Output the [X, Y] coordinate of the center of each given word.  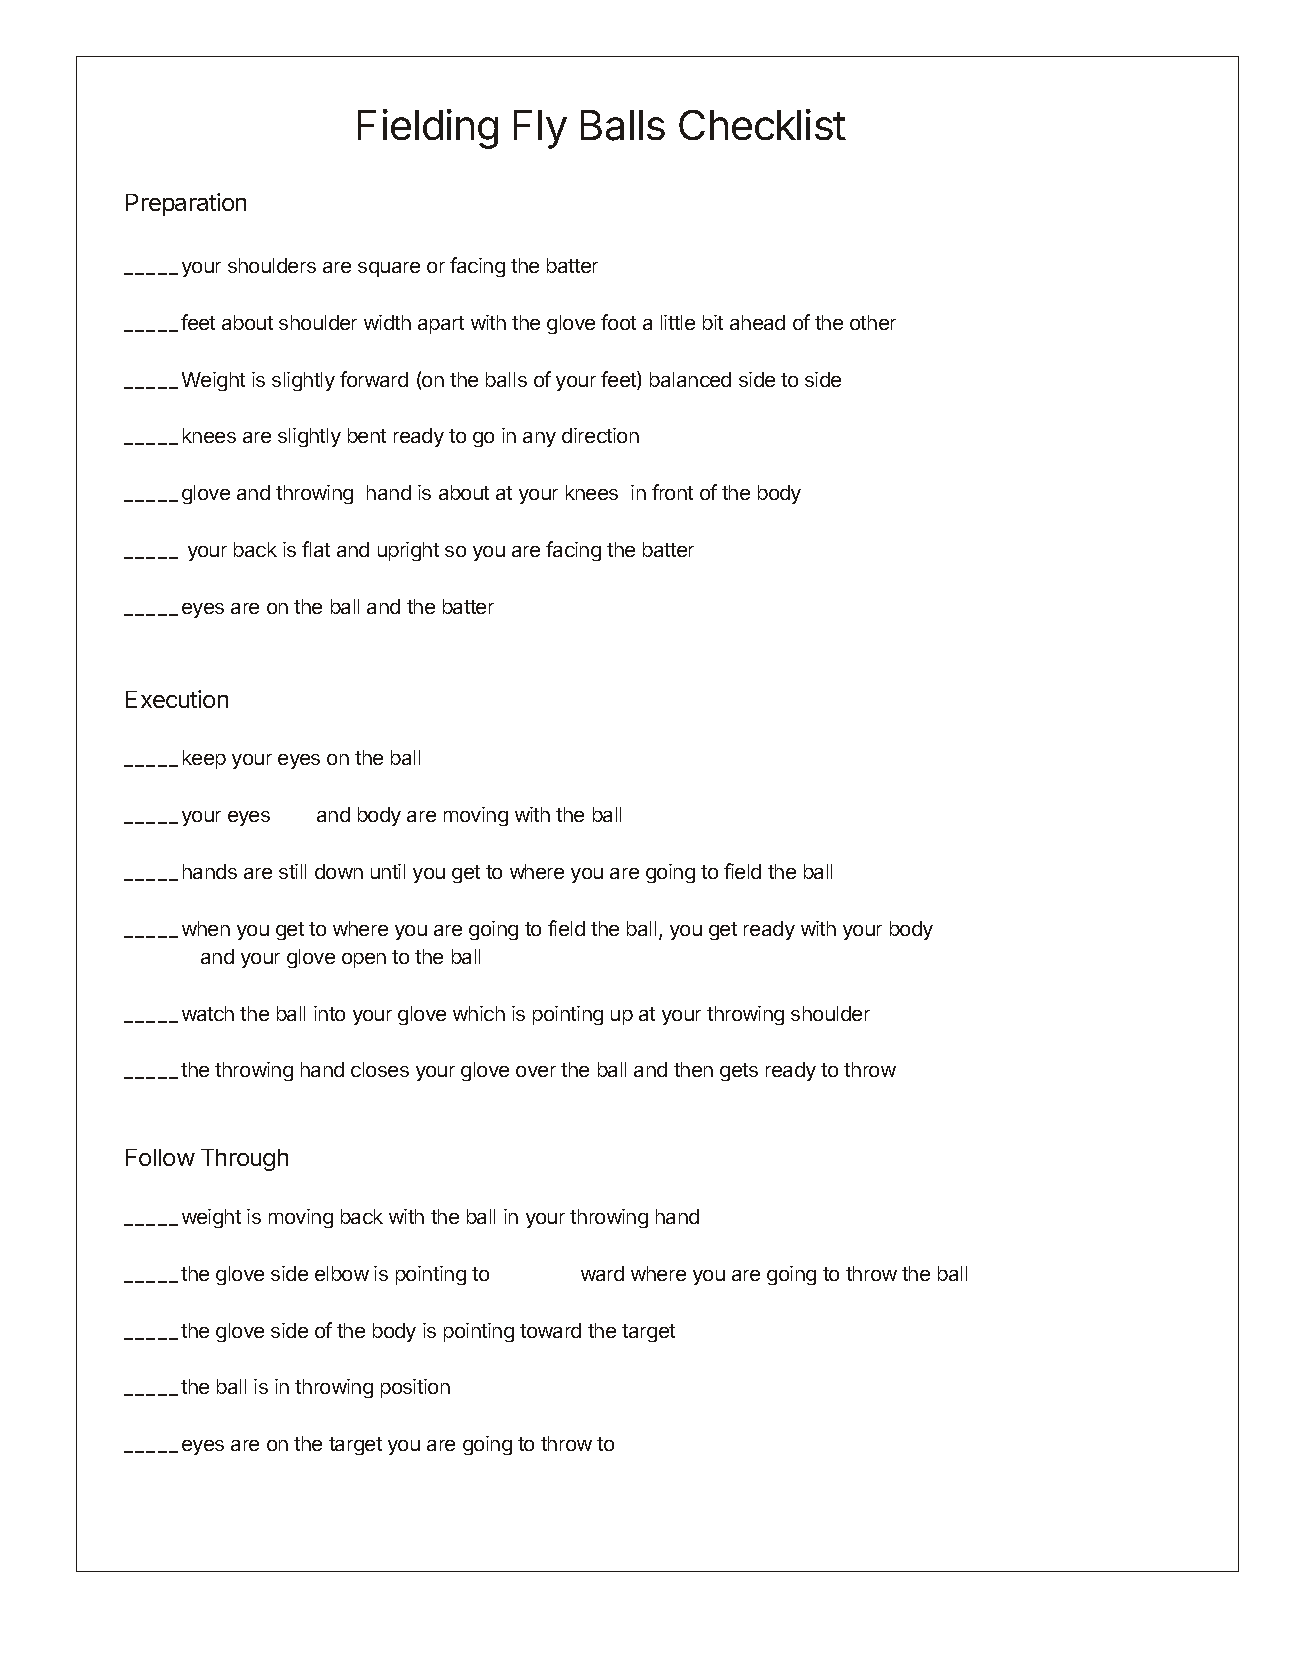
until [388, 871]
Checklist [762, 124]
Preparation [186, 204]
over [536, 1071]
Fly [540, 129]
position [415, 1388]
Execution [177, 699]
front [672, 492]
